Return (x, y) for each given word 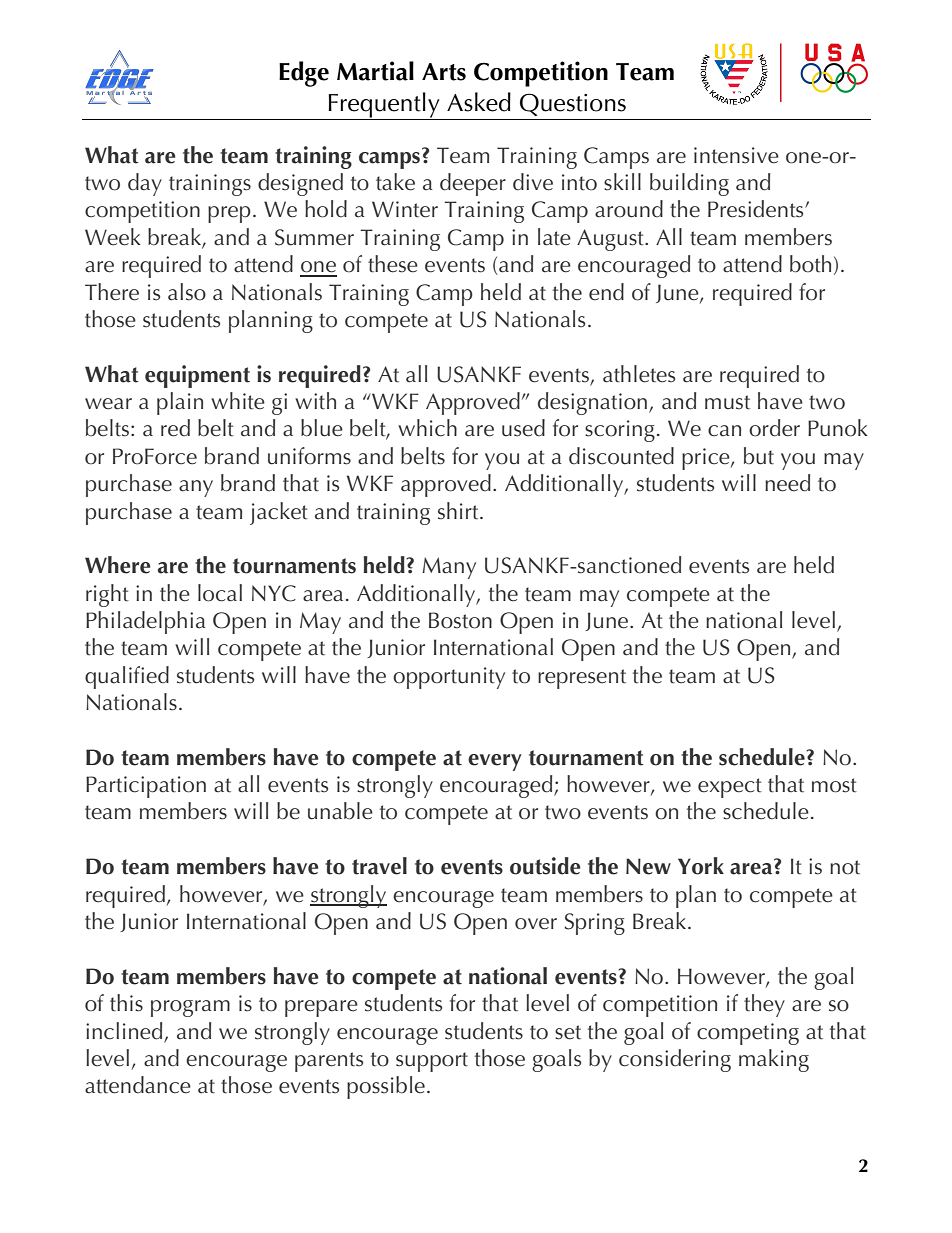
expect (730, 788)
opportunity (449, 678)
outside (545, 866)
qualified (127, 677)
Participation (146, 787)
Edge (304, 74)
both (810, 264)
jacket (279, 513)
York (701, 866)
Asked (479, 102)
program (190, 1008)
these (393, 264)
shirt (459, 511)
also (187, 292)
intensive (736, 155)
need (787, 483)
